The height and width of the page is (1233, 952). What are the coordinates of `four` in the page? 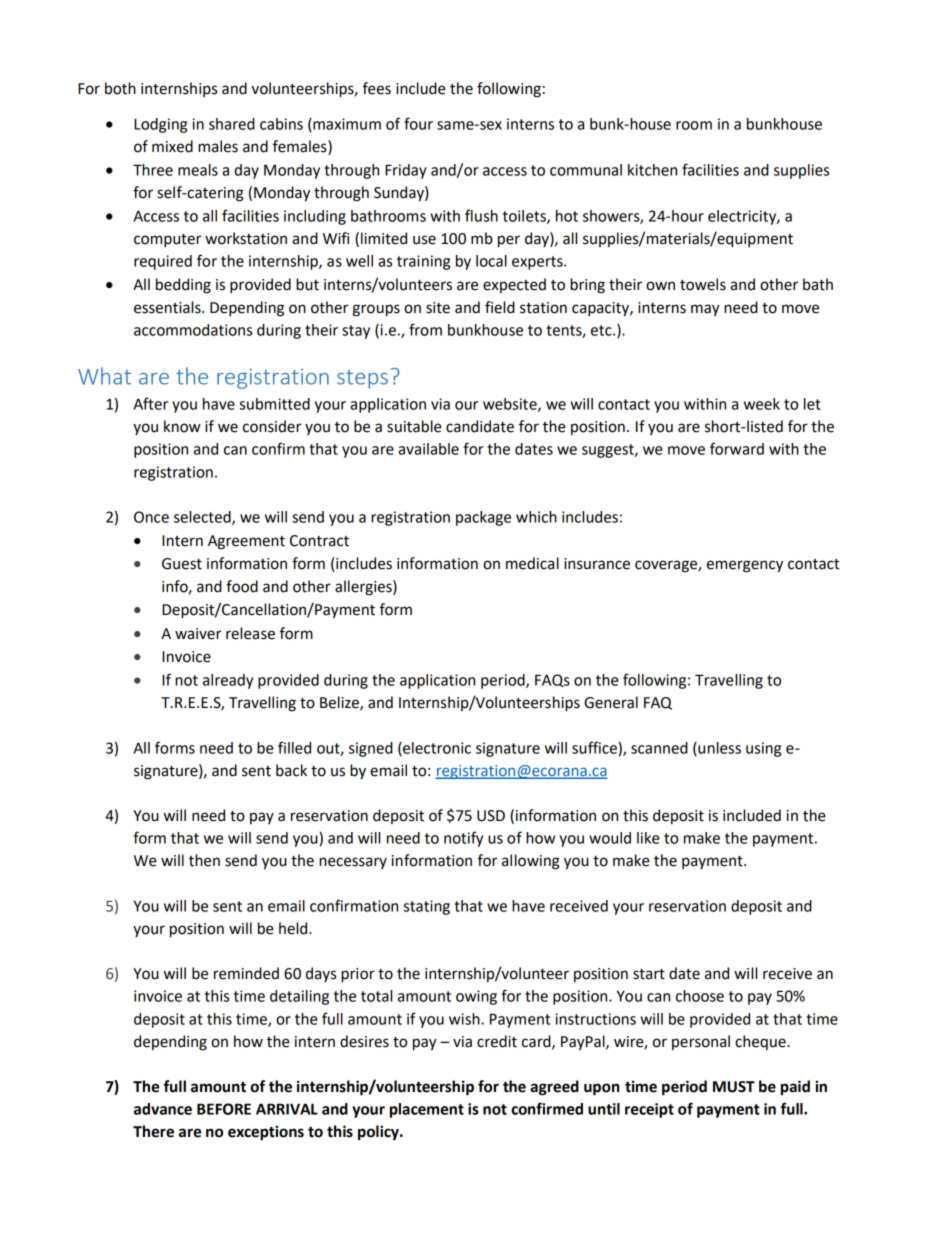 It's located at (418, 123).
